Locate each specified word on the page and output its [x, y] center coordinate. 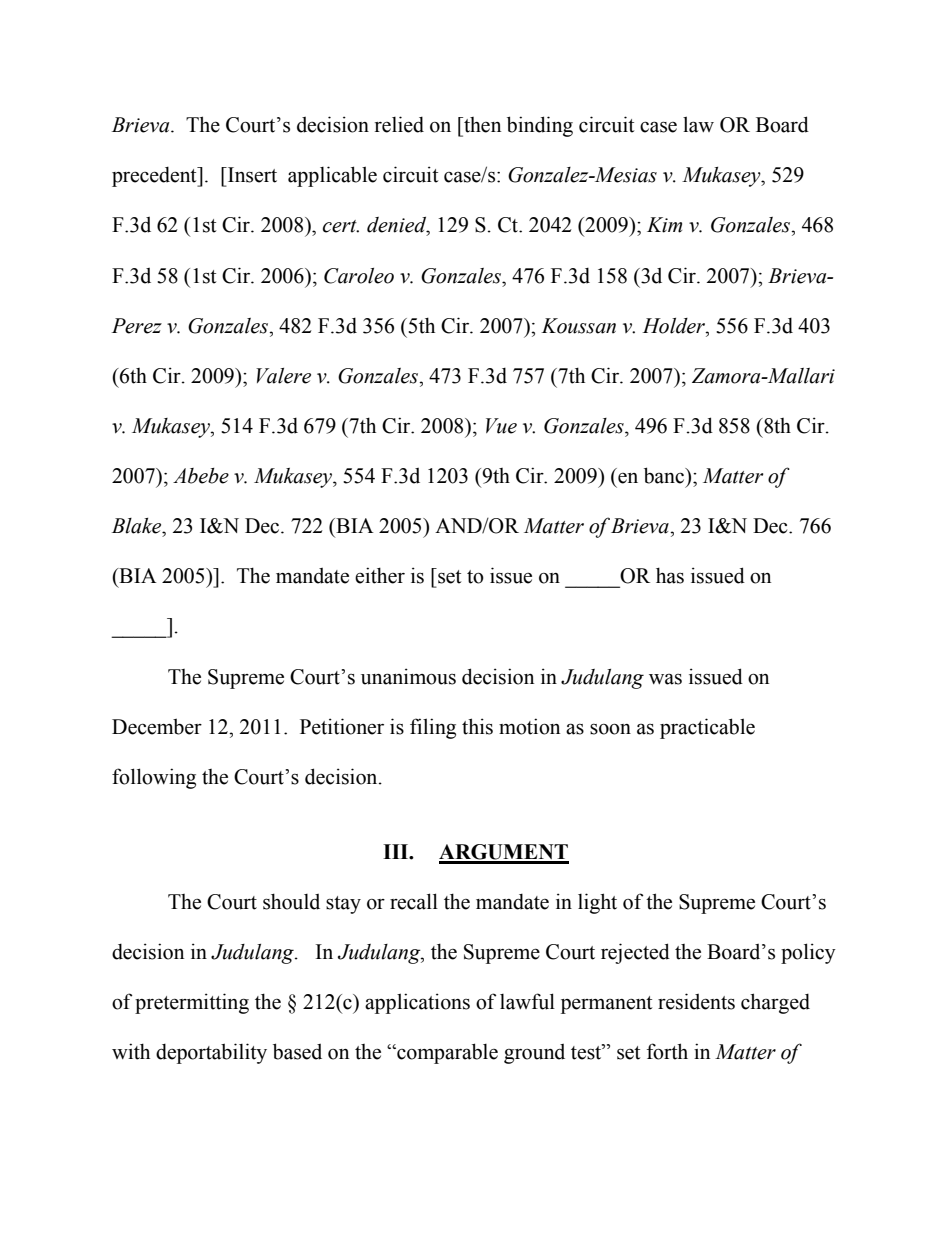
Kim [664, 225]
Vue [501, 426]
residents [696, 1001]
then [481, 125]
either [380, 575]
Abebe [201, 476]
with [131, 1051]
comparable [446, 1053]
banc [665, 475]
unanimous [408, 676]
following [154, 778]
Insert [251, 175]
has [670, 575]
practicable [707, 728]
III [397, 851]
